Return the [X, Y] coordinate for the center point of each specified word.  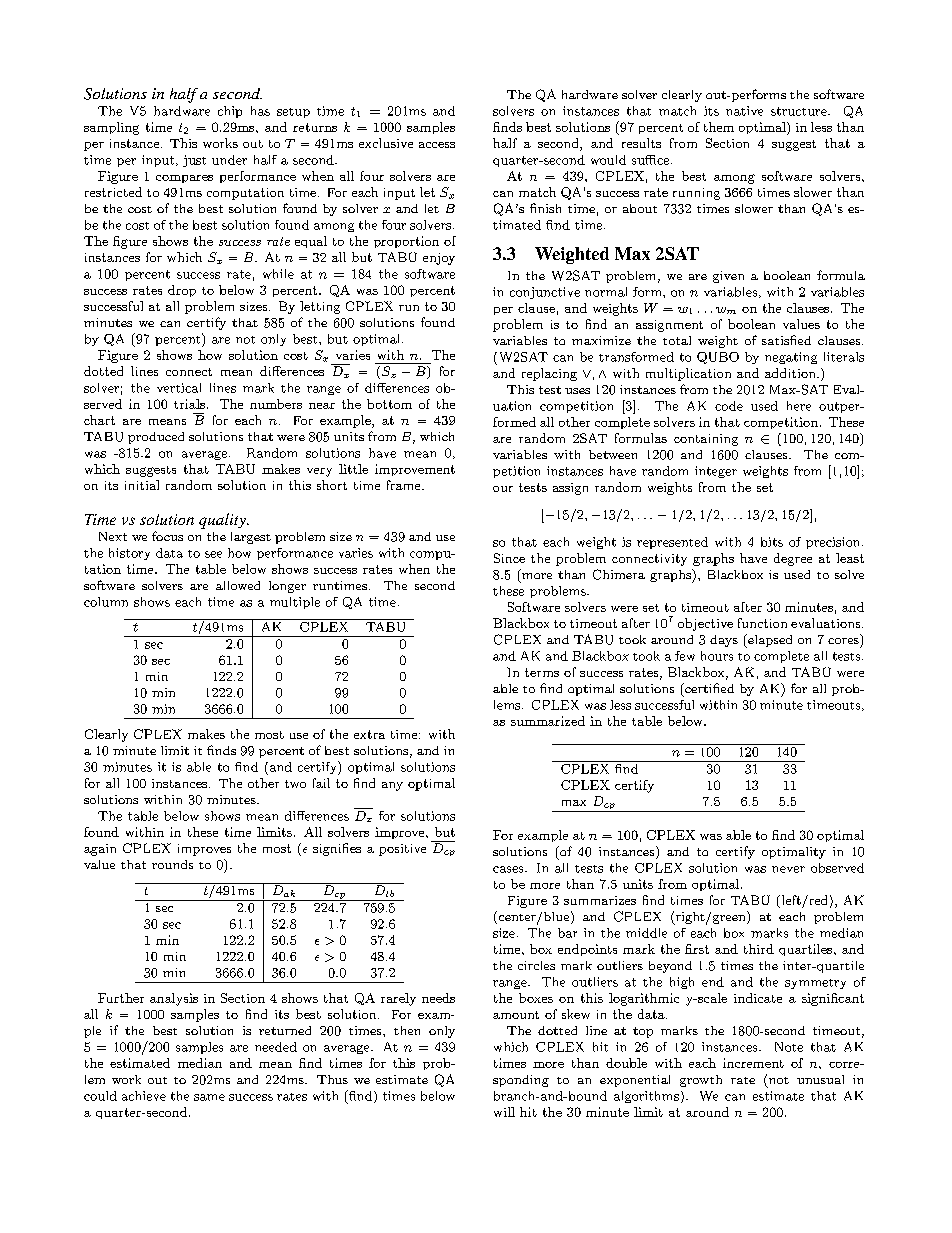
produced [156, 438]
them [719, 127]
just [194, 161]
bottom [389, 404]
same [209, 1097]
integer [716, 472]
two [295, 784]
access [437, 145]
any [392, 786]
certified [708, 688]
